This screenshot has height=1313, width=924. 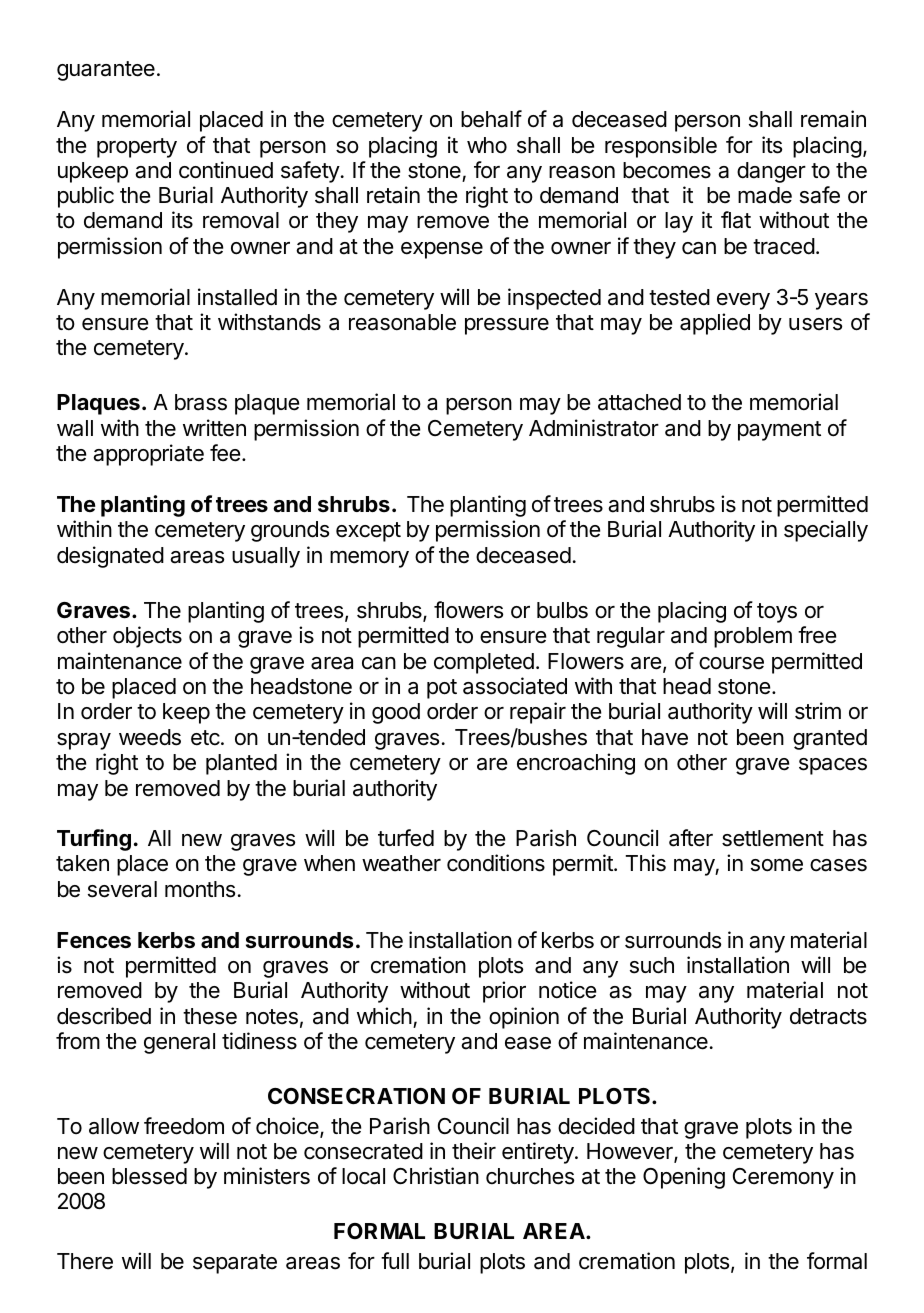 I want to click on months, so click(x=200, y=889).
